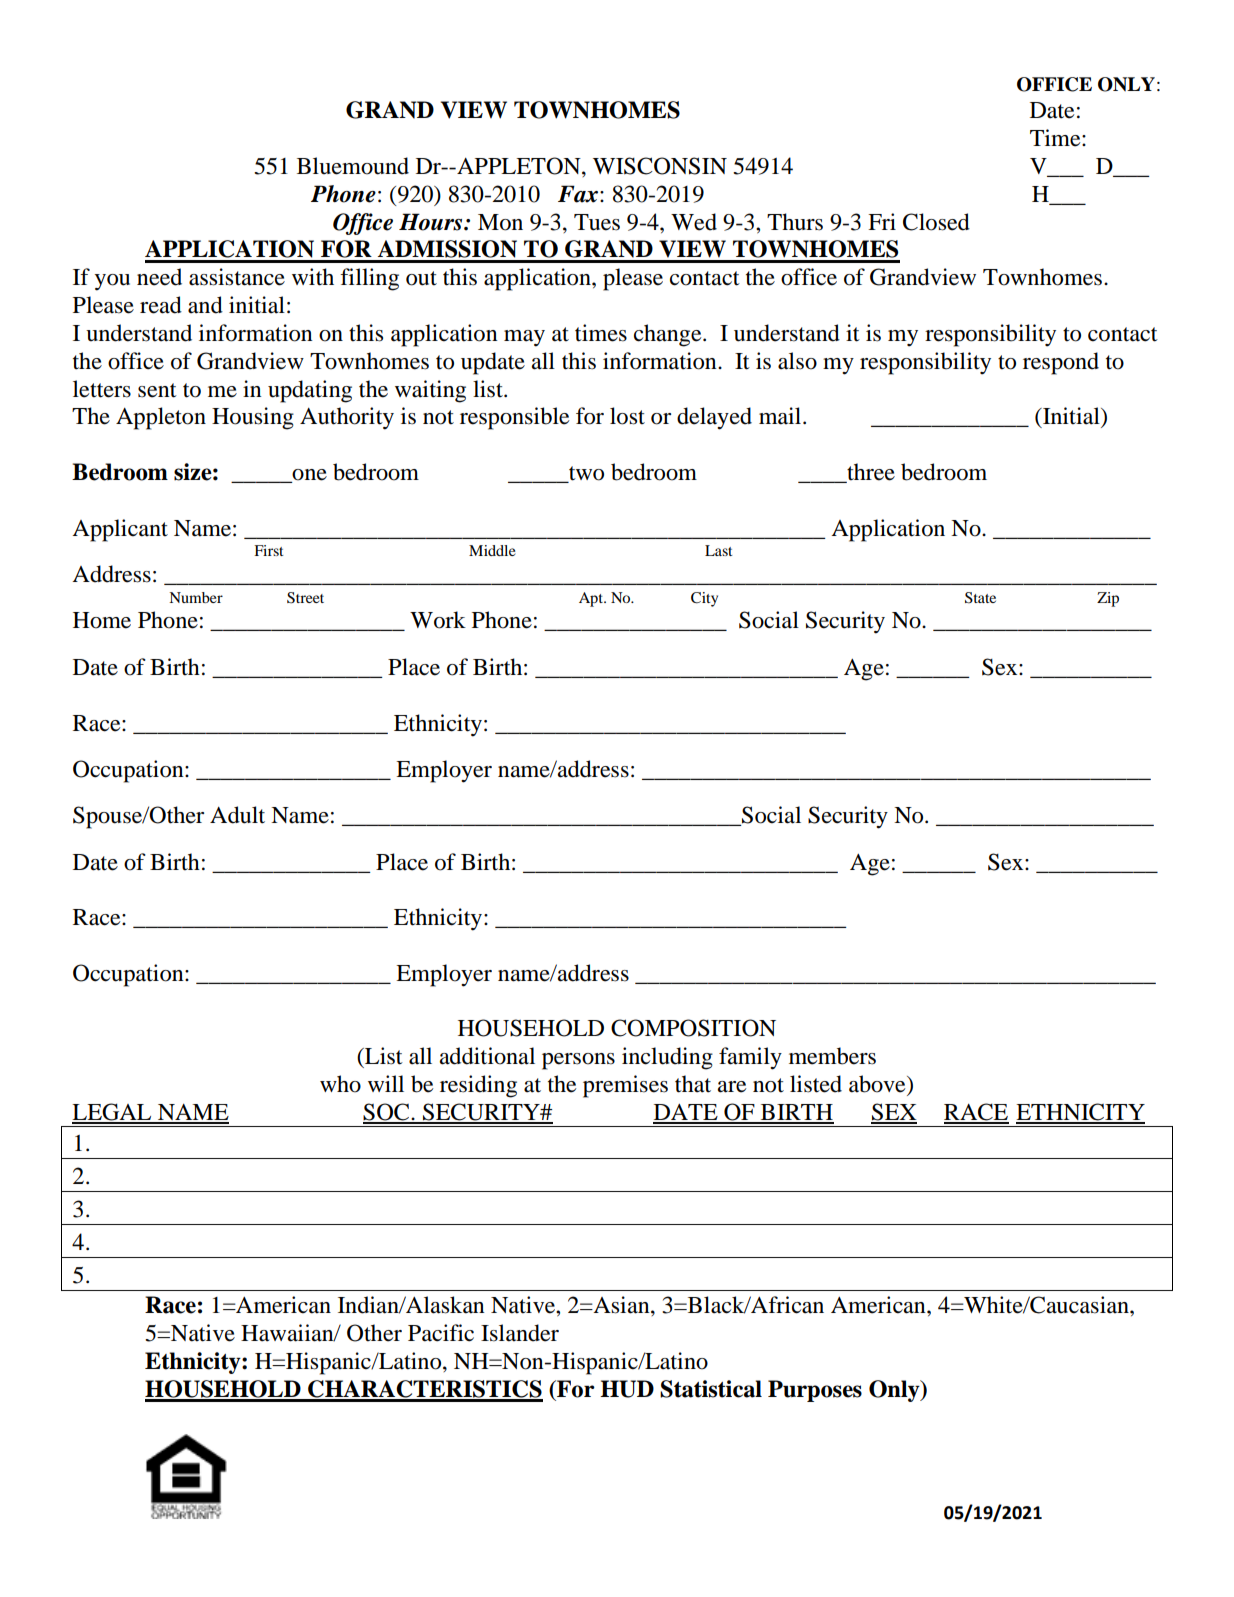 Image resolution: width=1234 pixels, height=1597 pixels. I want to click on Pacific, so click(441, 1333).
